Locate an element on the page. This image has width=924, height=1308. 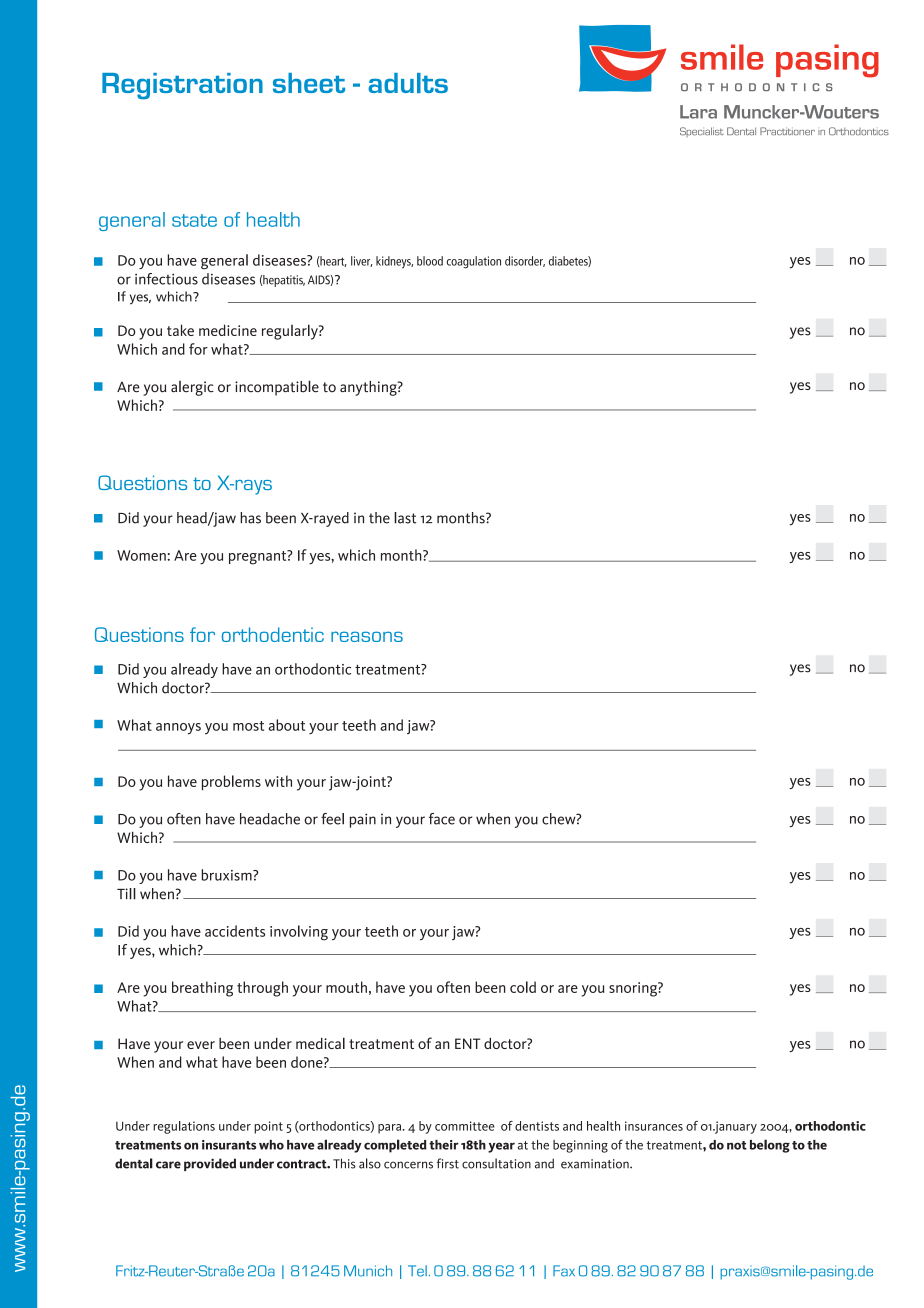
cold is located at coordinates (523, 987).
